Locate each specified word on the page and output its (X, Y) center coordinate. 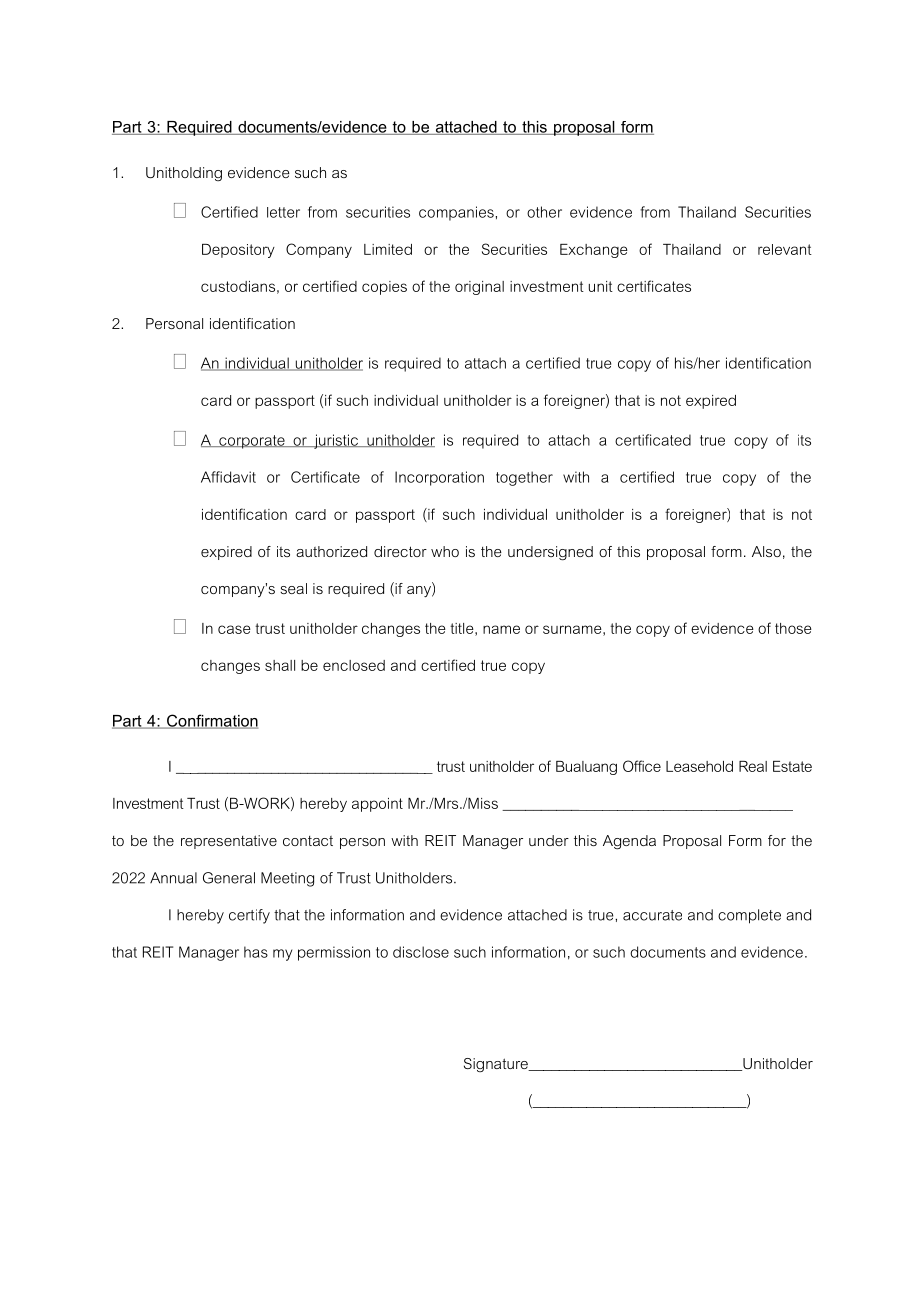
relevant (785, 249)
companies (457, 213)
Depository (238, 251)
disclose (421, 952)
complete (749, 916)
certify (249, 916)
